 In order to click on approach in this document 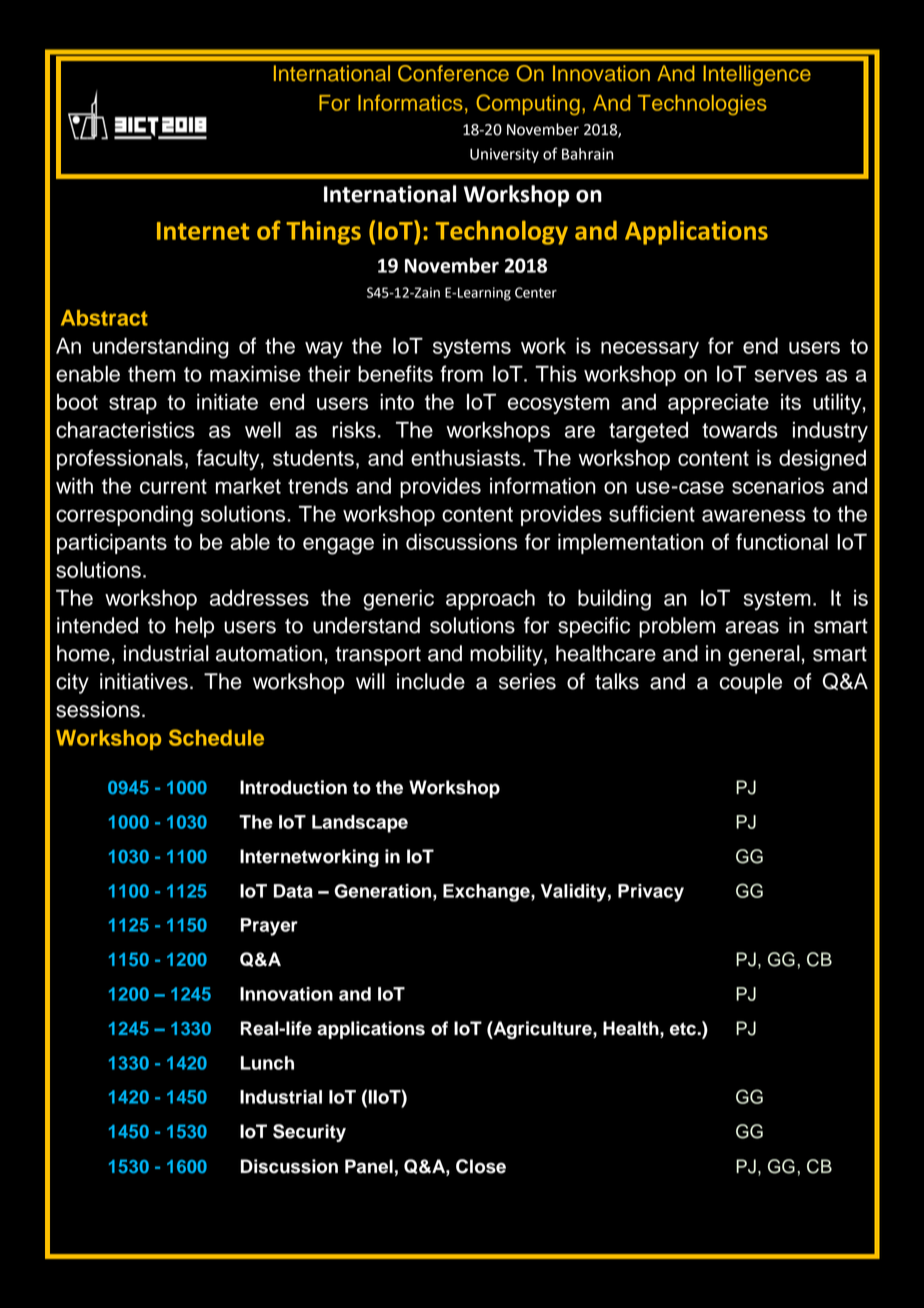, I will do `click(490, 600)`.
